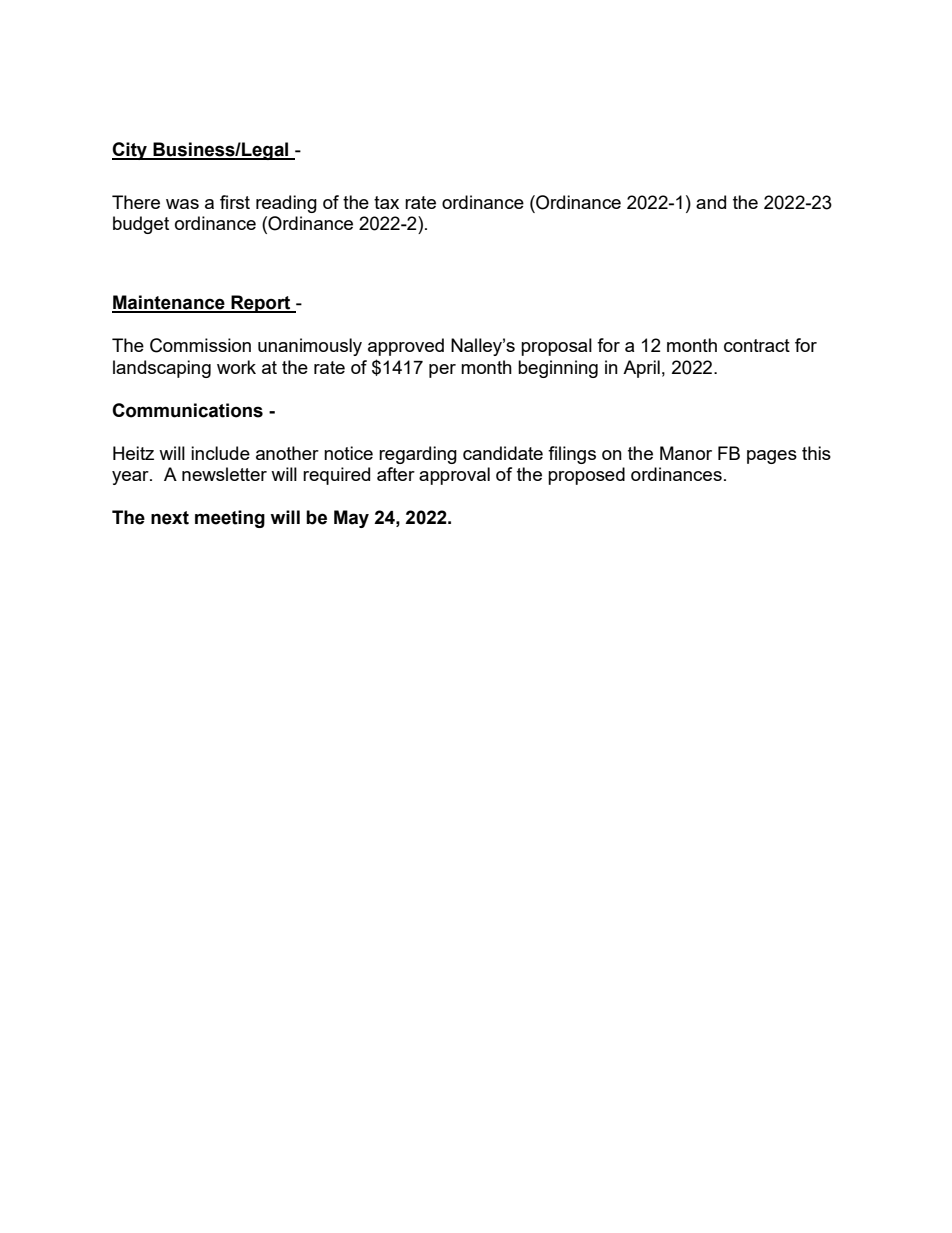 This page has width=952, height=1233. Describe the element at coordinates (641, 369) in the page. I see `April` at that location.
